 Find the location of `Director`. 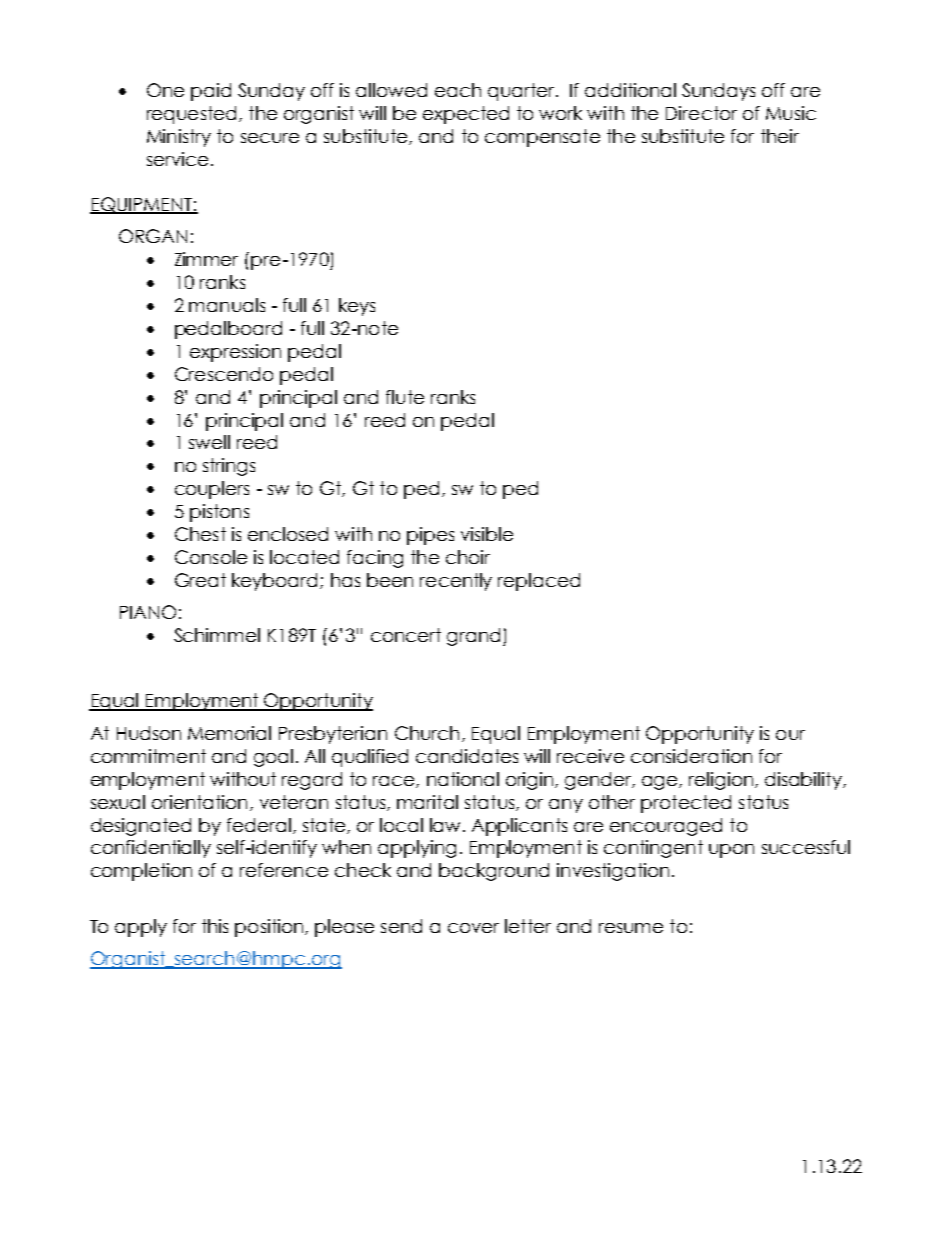

Director is located at coordinates (701, 113).
